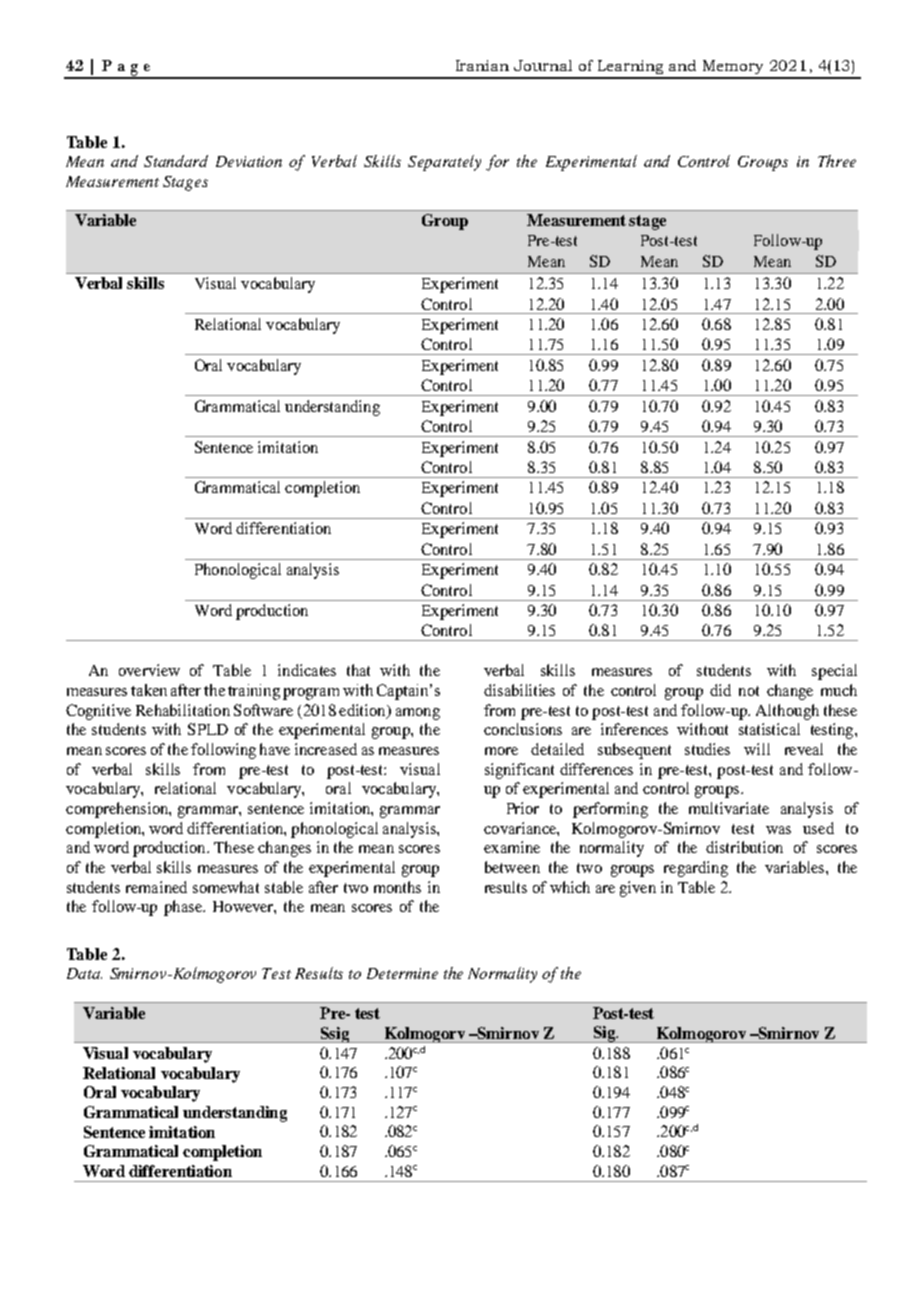 The width and height of the image is (924, 1308). Describe the element at coordinates (482, 65) in the image. I see `Iranian` at that location.
